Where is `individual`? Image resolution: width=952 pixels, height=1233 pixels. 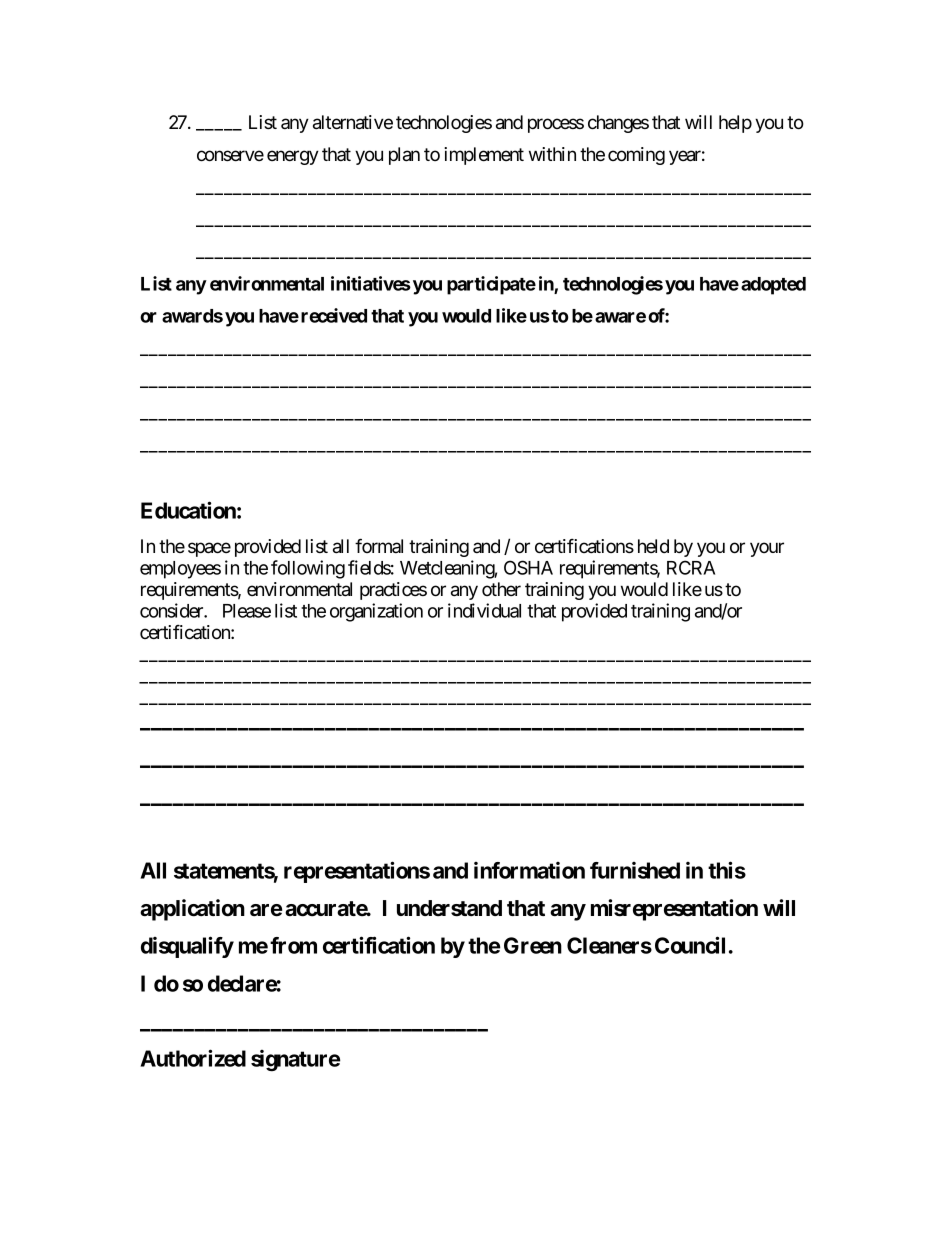
individual is located at coordinates (484, 610).
